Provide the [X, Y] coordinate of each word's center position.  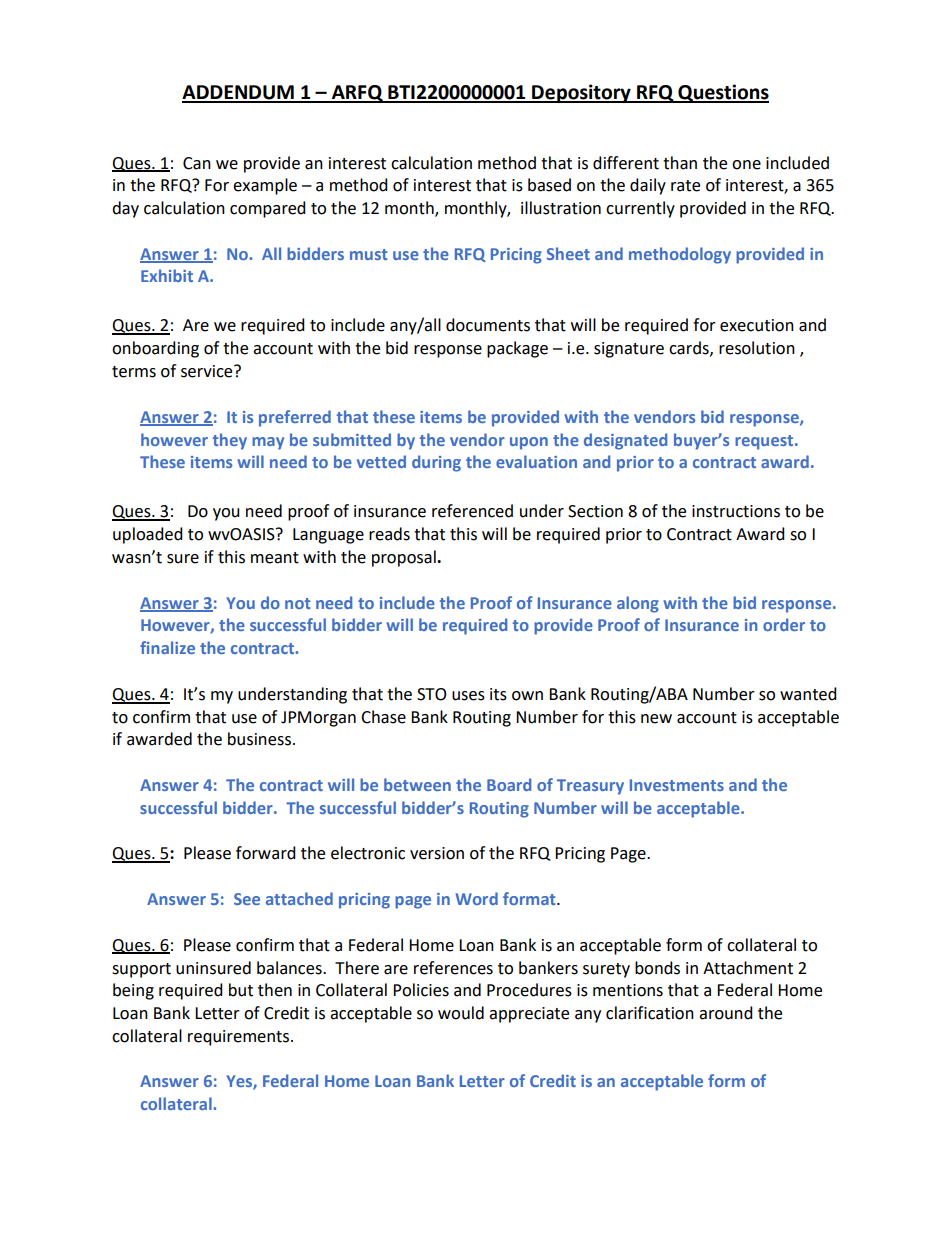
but [241, 990]
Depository [581, 93]
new [656, 719]
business [259, 739]
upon [529, 443]
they [230, 441]
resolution [757, 348]
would [461, 1013]
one [746, 165]
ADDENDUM [239, 93]
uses [468, 696]
